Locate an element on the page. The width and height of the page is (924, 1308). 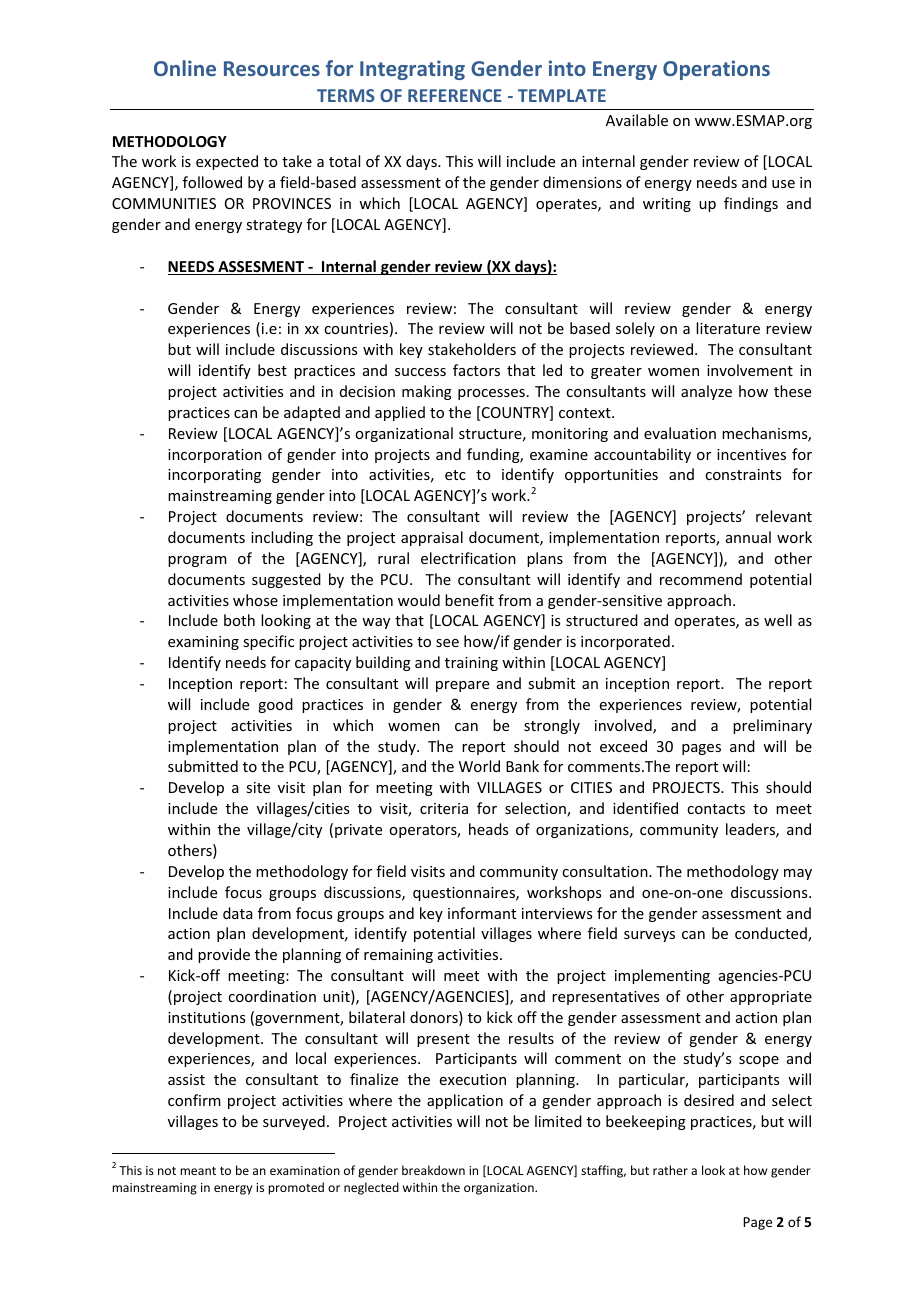
benefit is located at coordinates (469, 600).
